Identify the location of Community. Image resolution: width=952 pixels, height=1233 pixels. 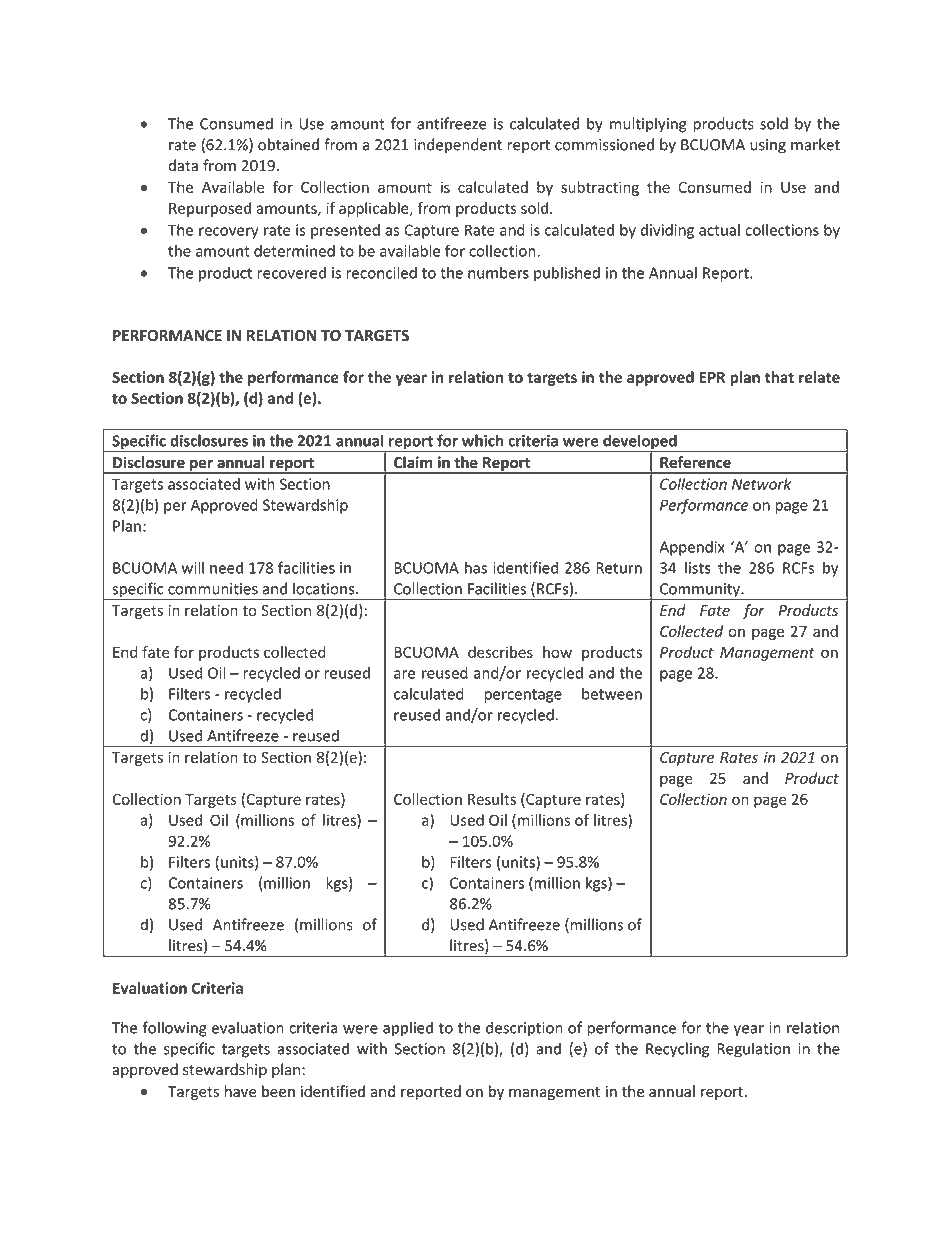
(700, 591).
